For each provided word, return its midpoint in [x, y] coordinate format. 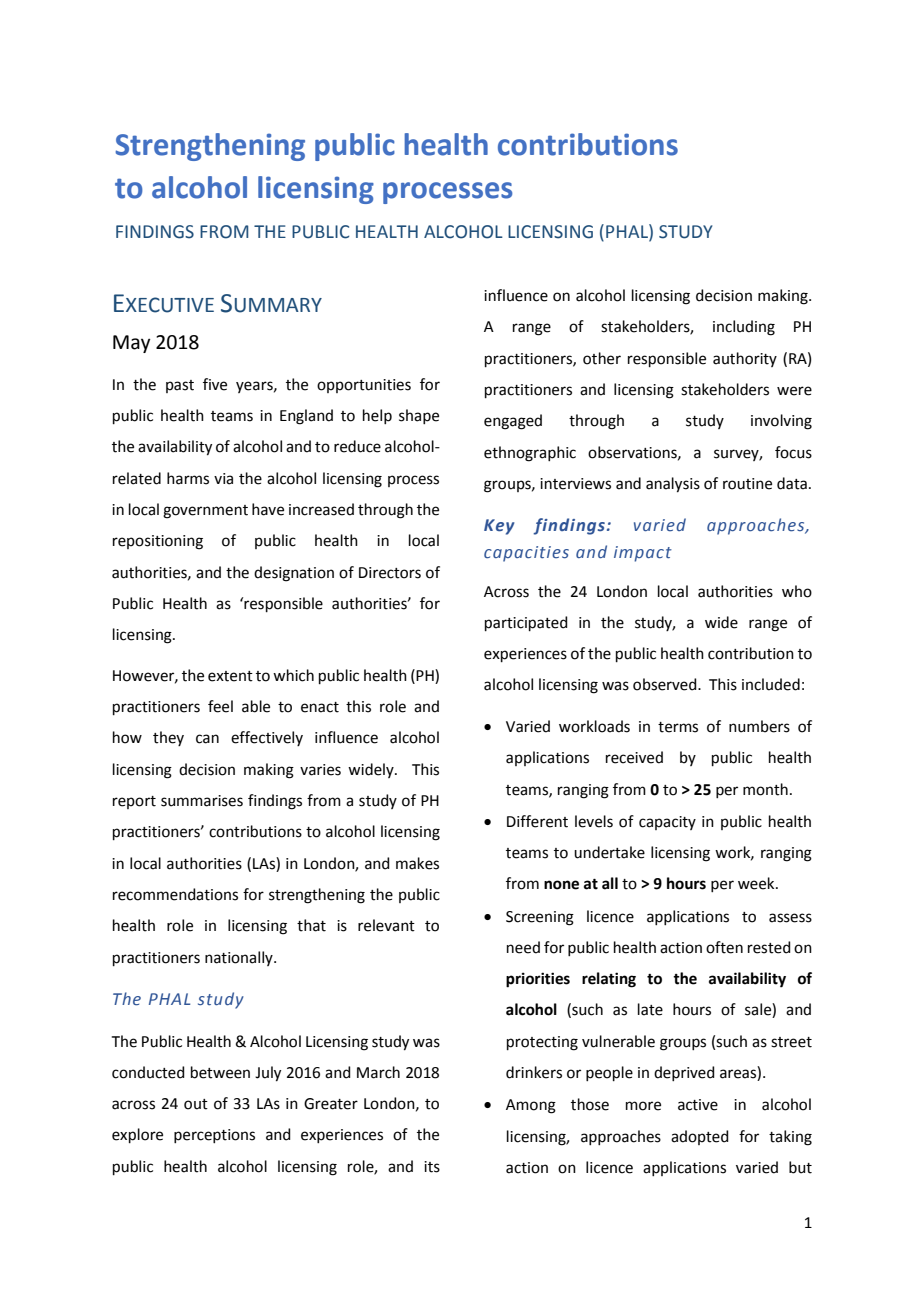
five [215, 384]
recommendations [175, 894]
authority [745, 359]
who [797, 591]
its [432, 1167]
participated [526, 623]
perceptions [214, 1136]
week [757, 883]
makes [417, 863]
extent [230, 676]
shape [419, 416]
